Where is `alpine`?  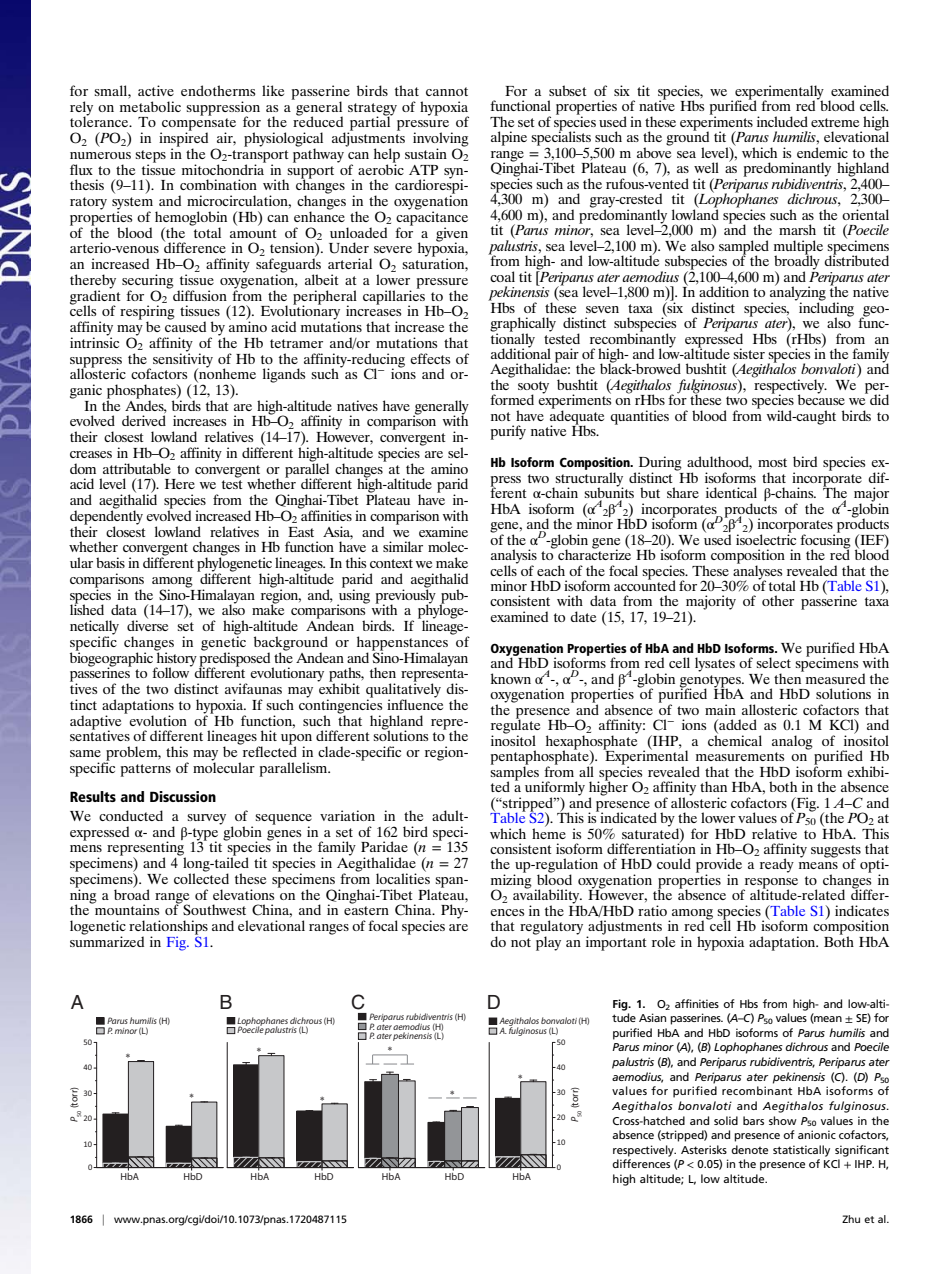 alpine is located at coordinates (509, 138).
